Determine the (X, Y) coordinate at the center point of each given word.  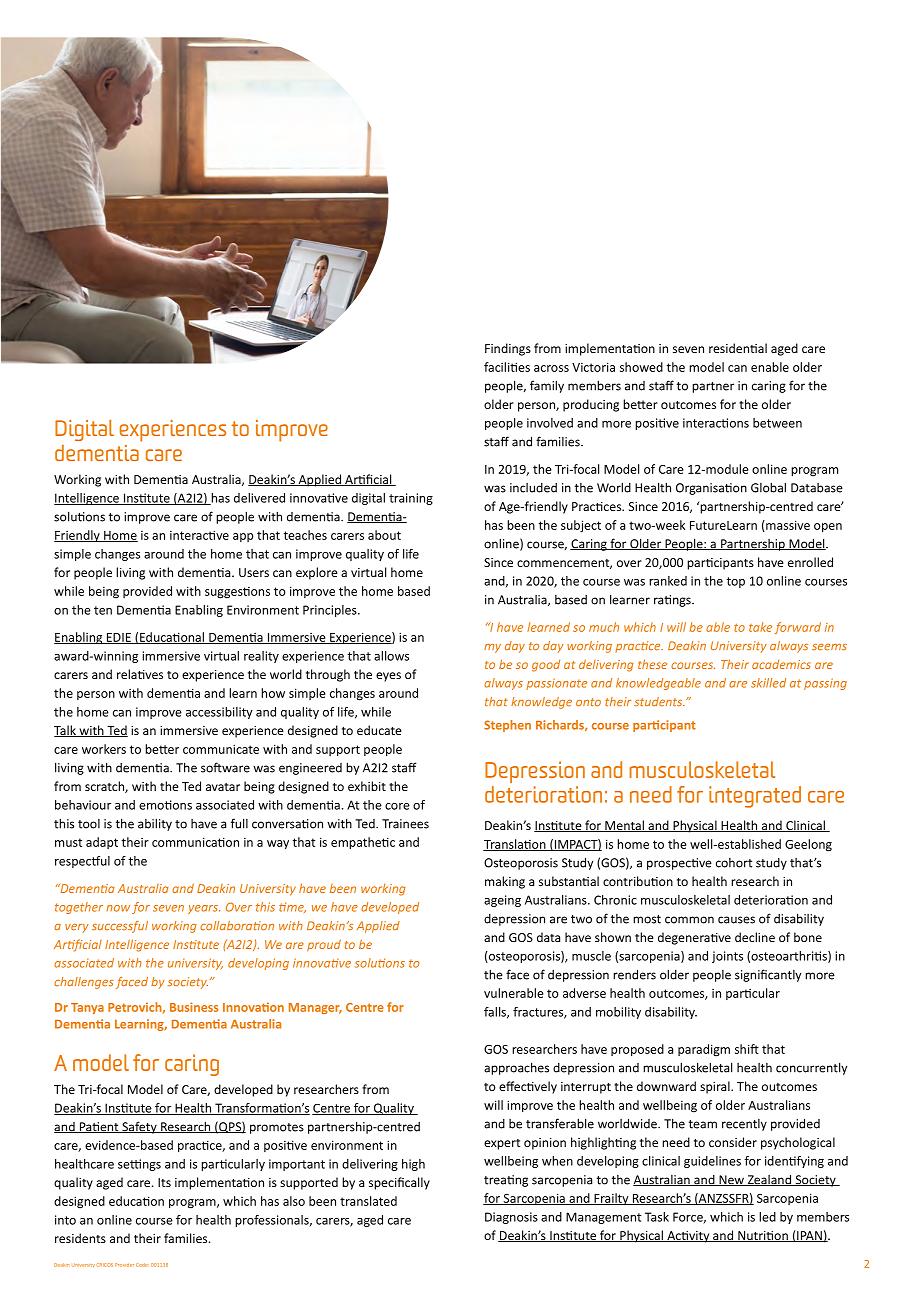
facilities (507, 367)
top (735, 582)
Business (194, 1007)
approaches (516, 1068)
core (397, 806)
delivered (259, 498)
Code (141, 1265)
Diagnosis (511, 1218)
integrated (755, 797)
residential (738, 348)
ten (103, 610)
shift (747, 1049)
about (384, 535)
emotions (165, 805)
